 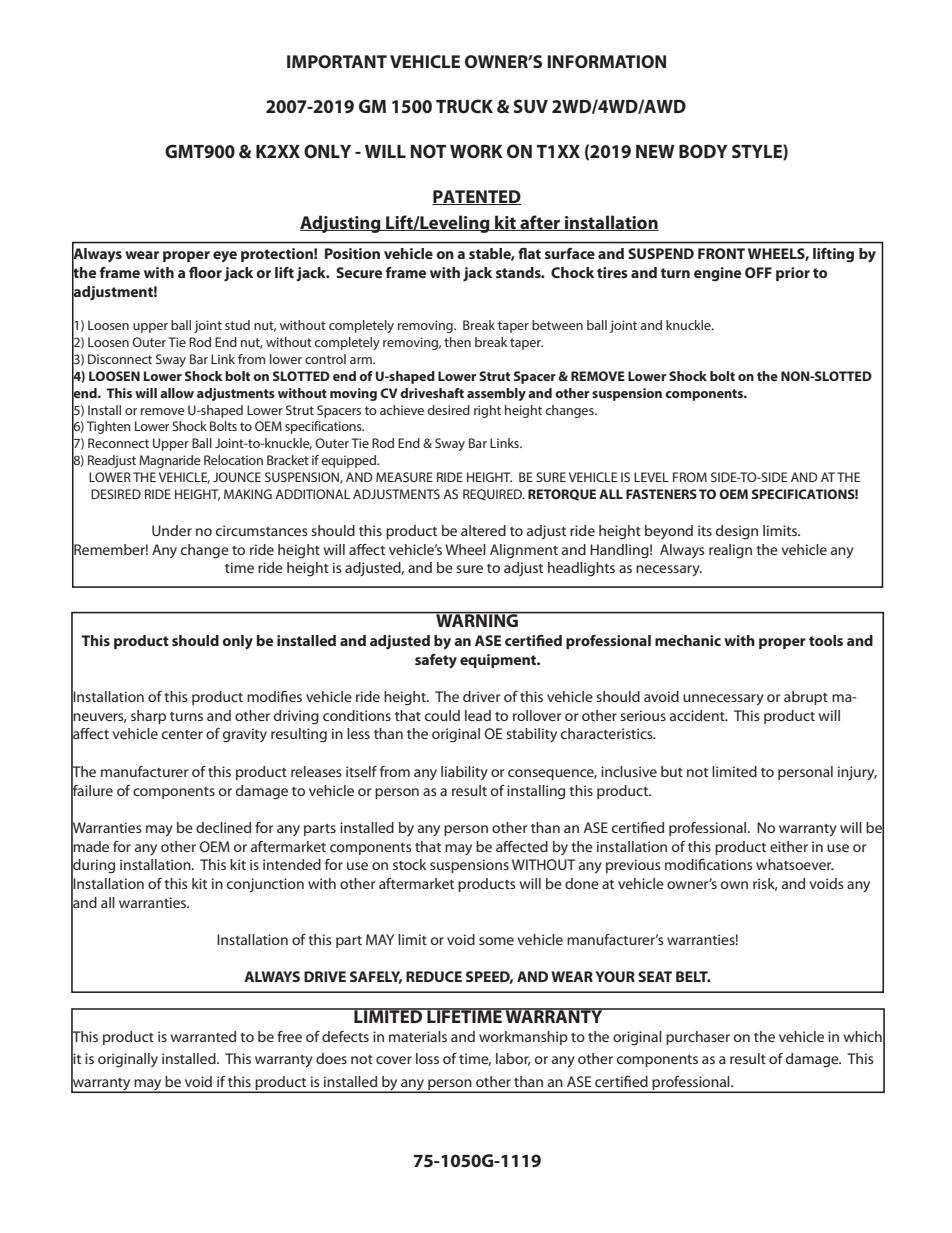 I want to click on liability, so click(x=464, y=773).
